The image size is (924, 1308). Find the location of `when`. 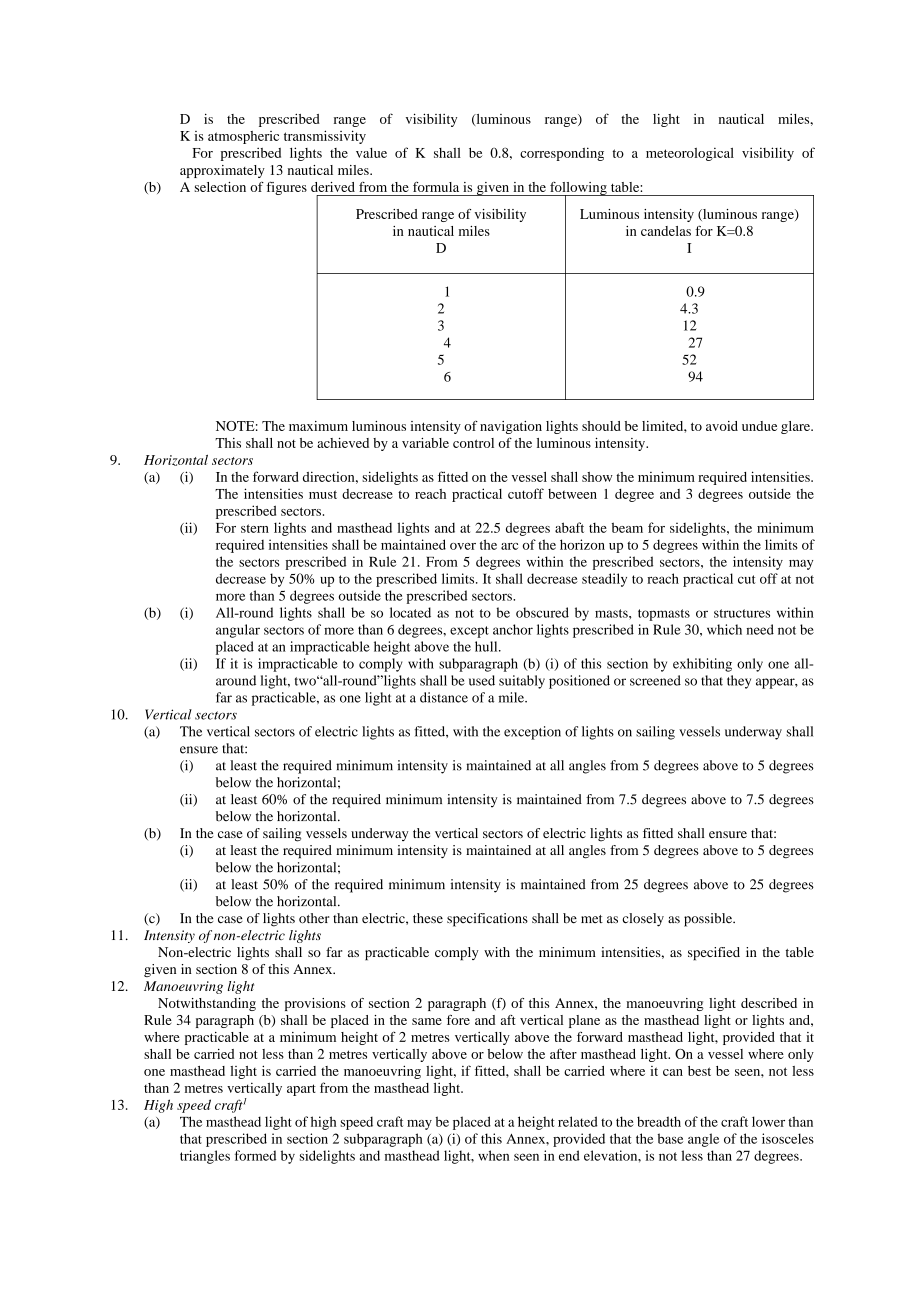

when is located at coordinates (493, 1155).
